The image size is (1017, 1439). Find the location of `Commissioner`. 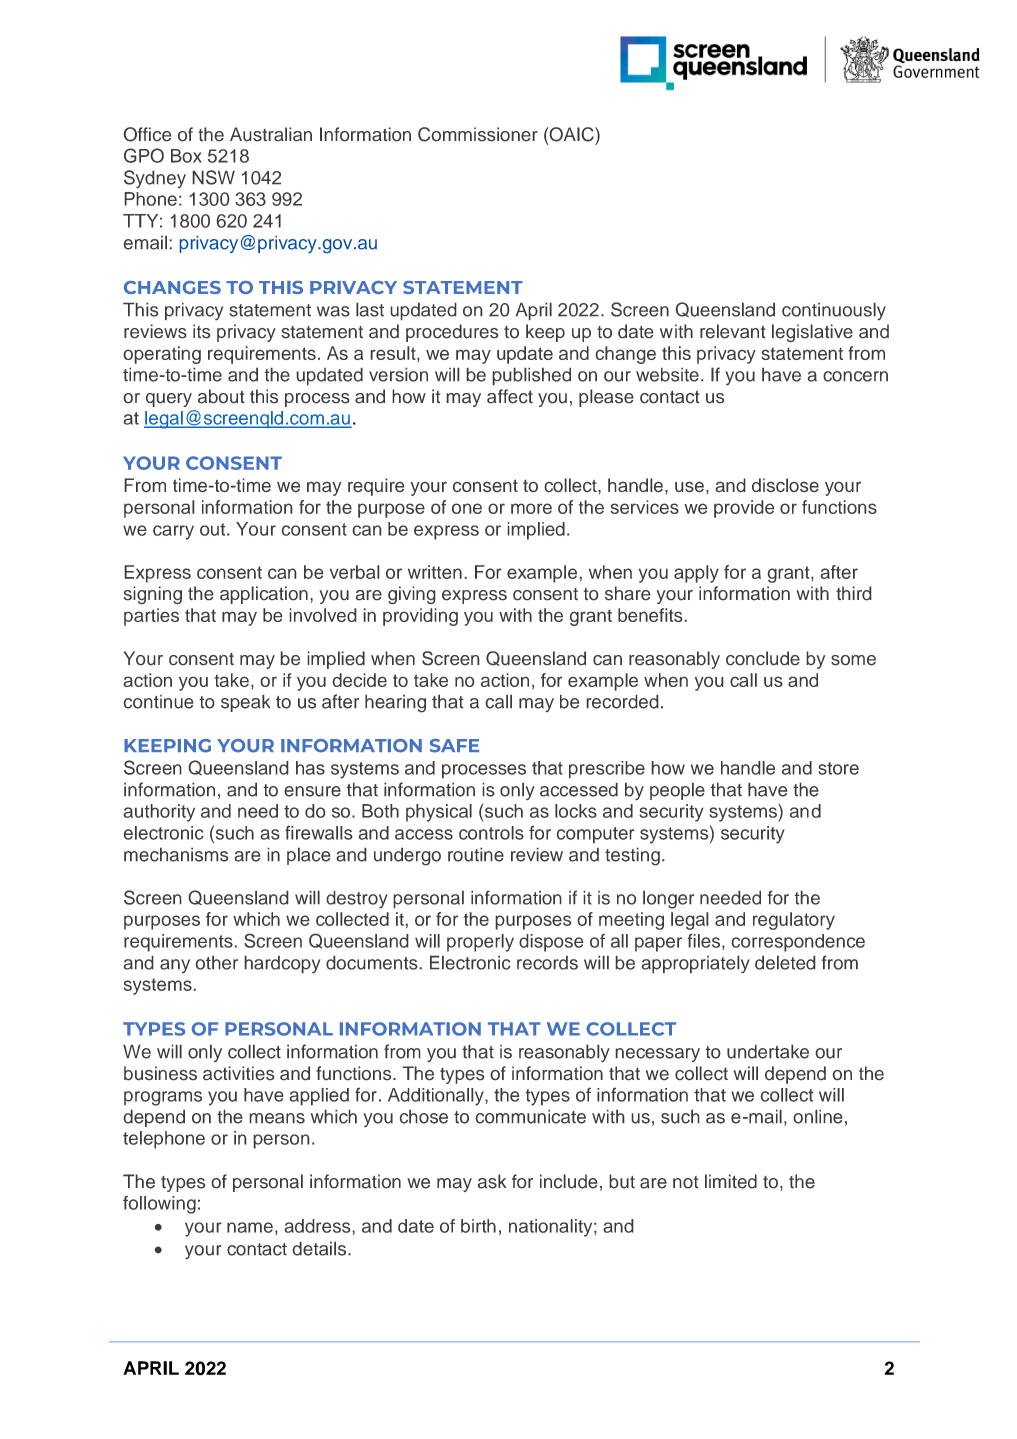

Commissioner is located at coordinates (478, 134).
